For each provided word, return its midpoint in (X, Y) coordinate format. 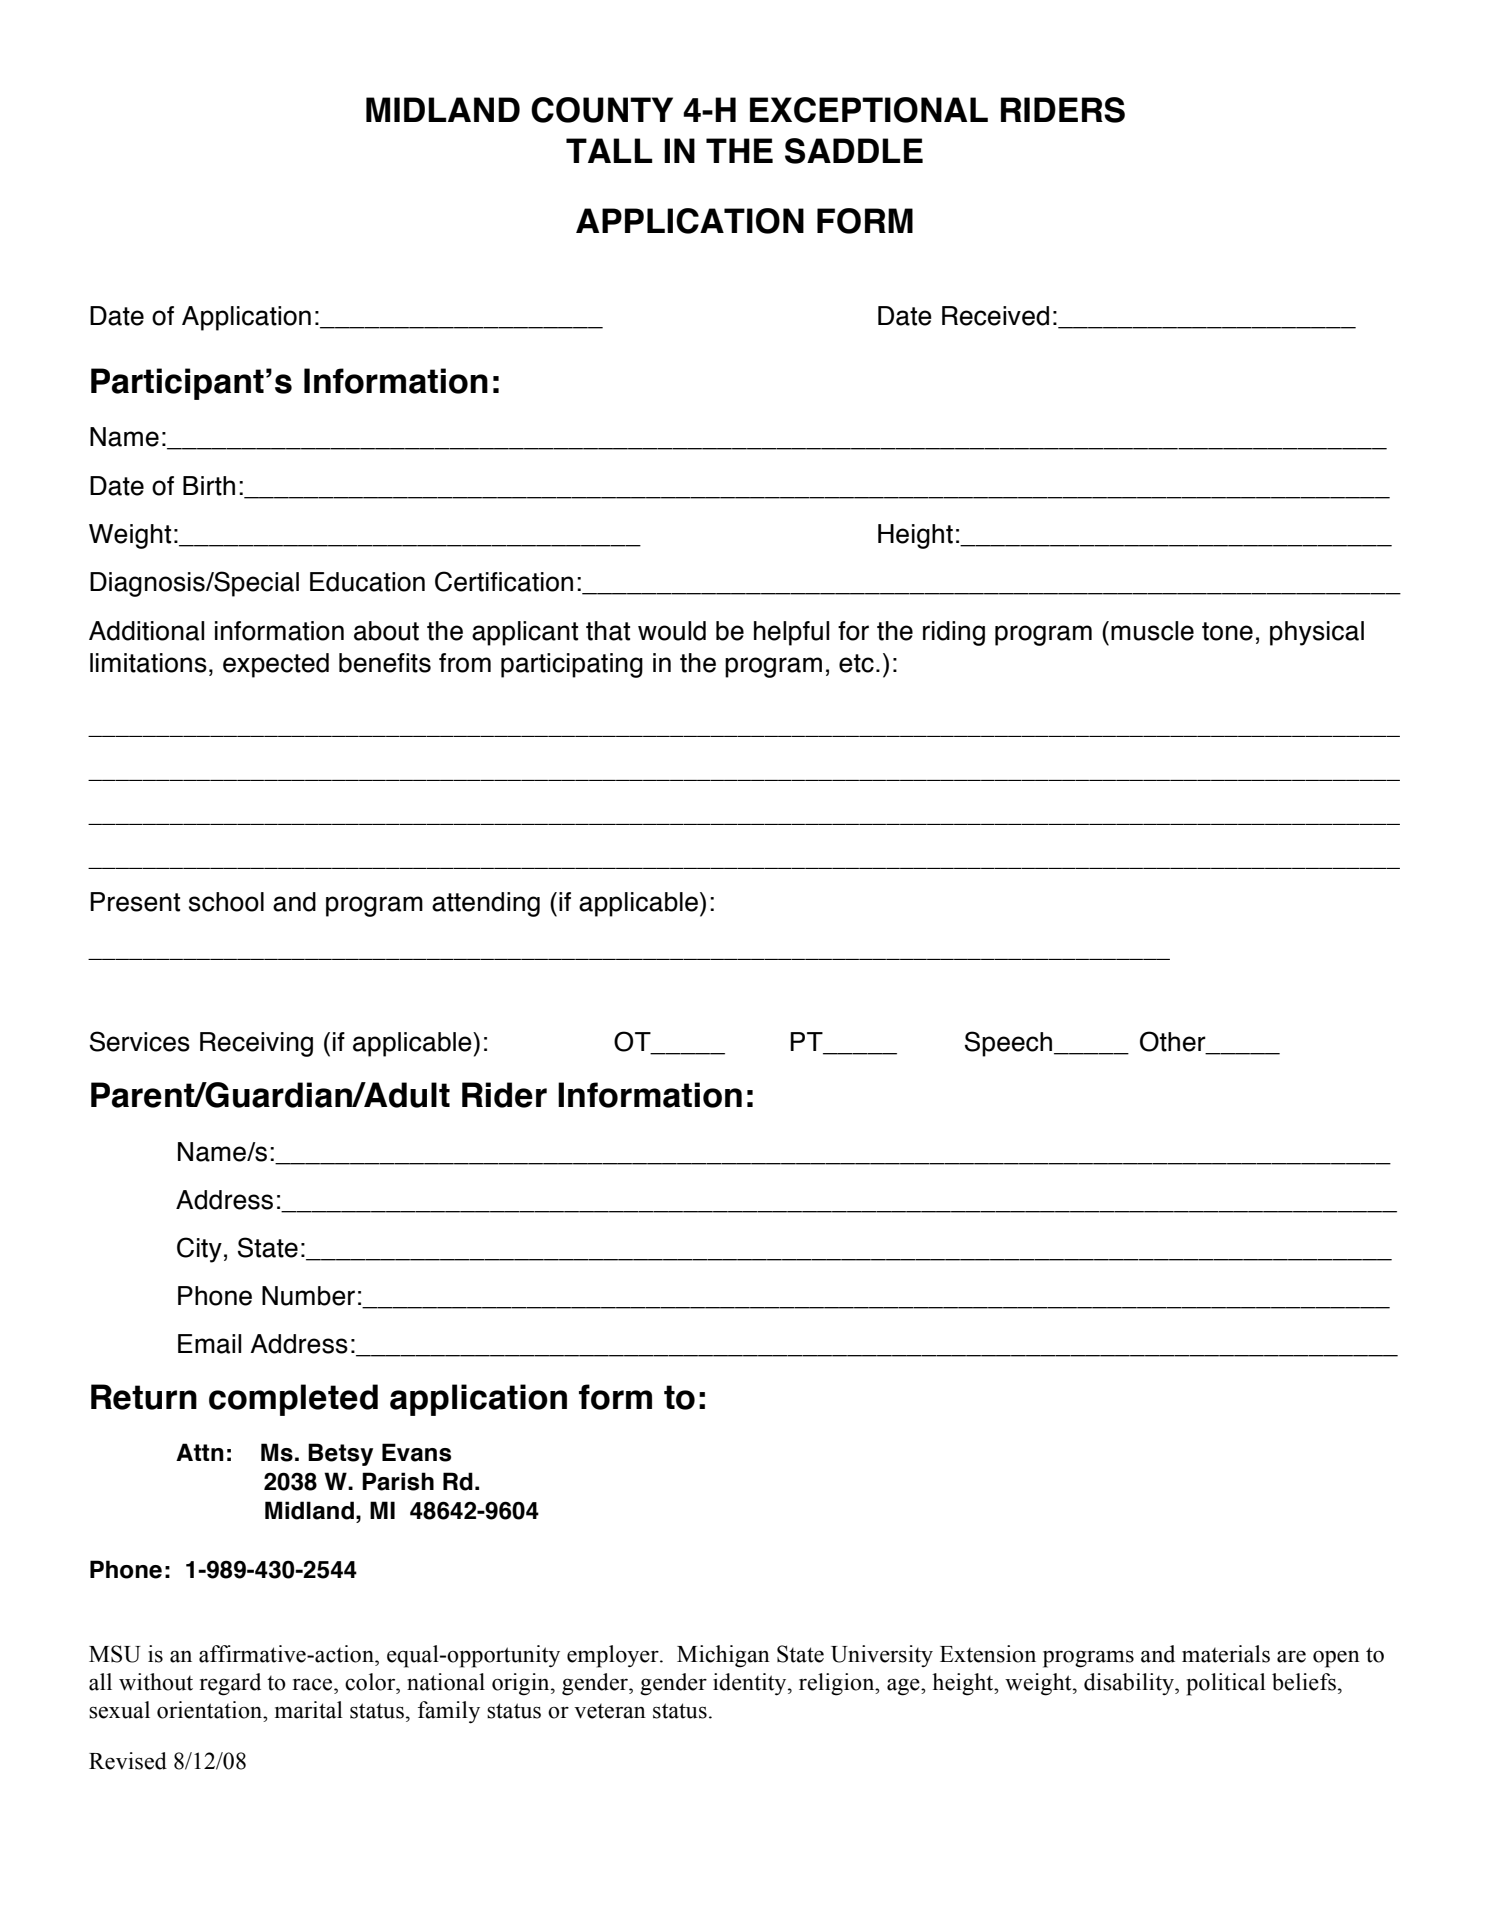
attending (486, 904)
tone (1227, 631)
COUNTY (602, 110)
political (1226, 1684)
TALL (609, 150)
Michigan (723, 1656)
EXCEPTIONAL (869, 110)
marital (309, 1710)
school (226, 902)
